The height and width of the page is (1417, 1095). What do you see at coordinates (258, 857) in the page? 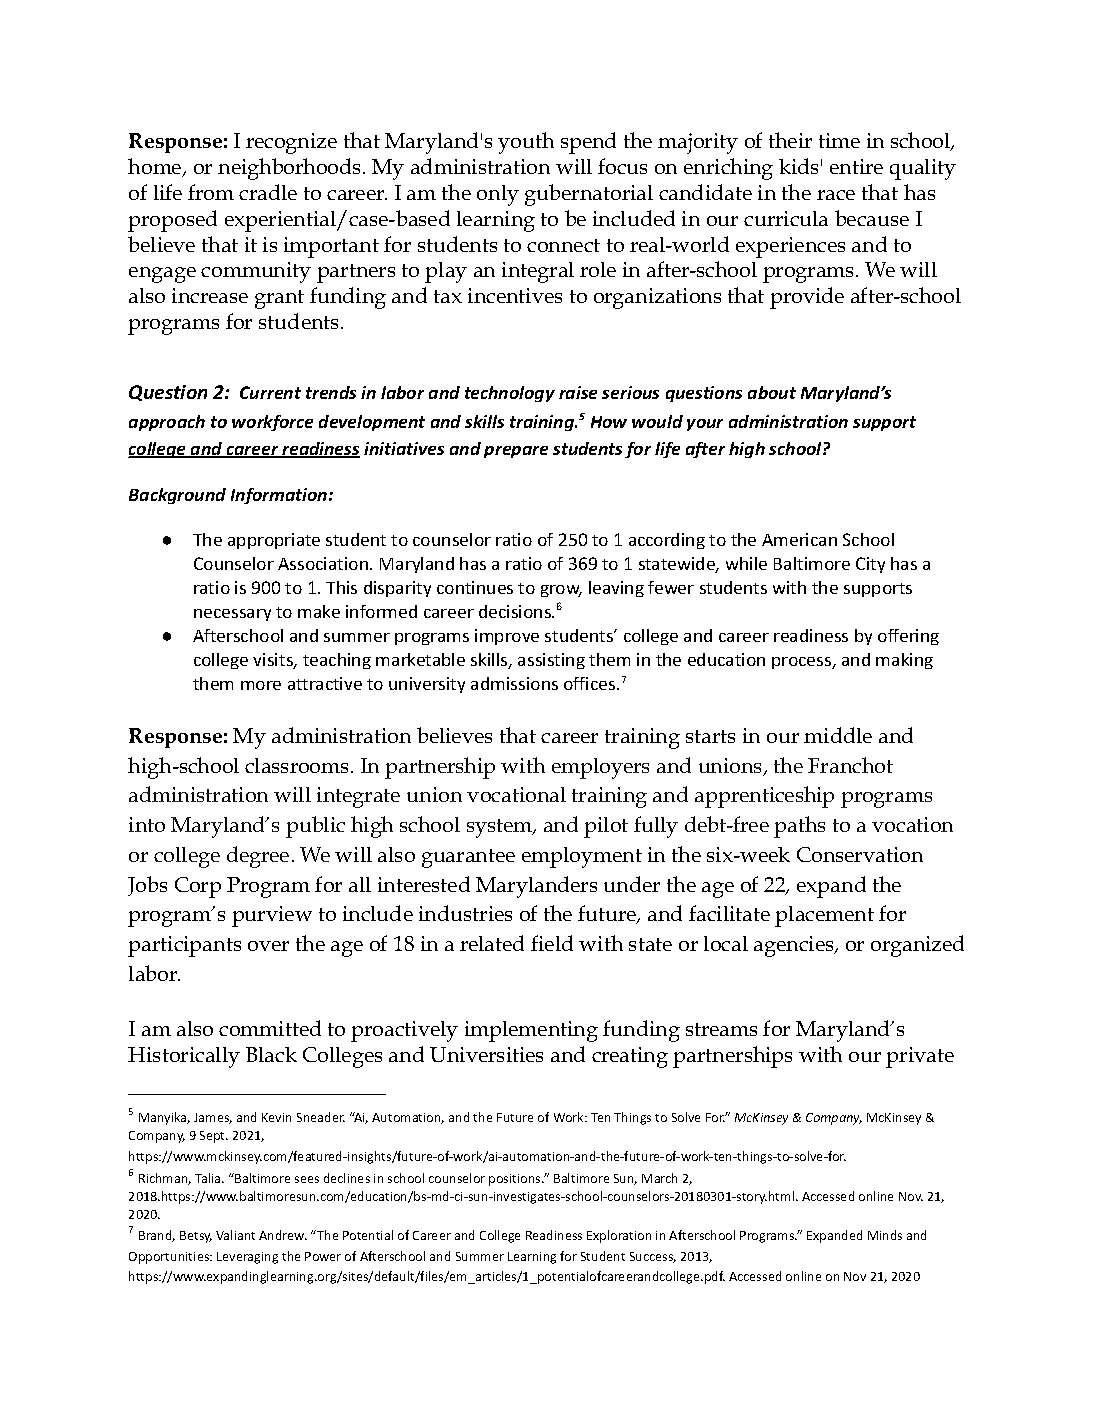
I see `degree` at bounding box center [258, 857].
